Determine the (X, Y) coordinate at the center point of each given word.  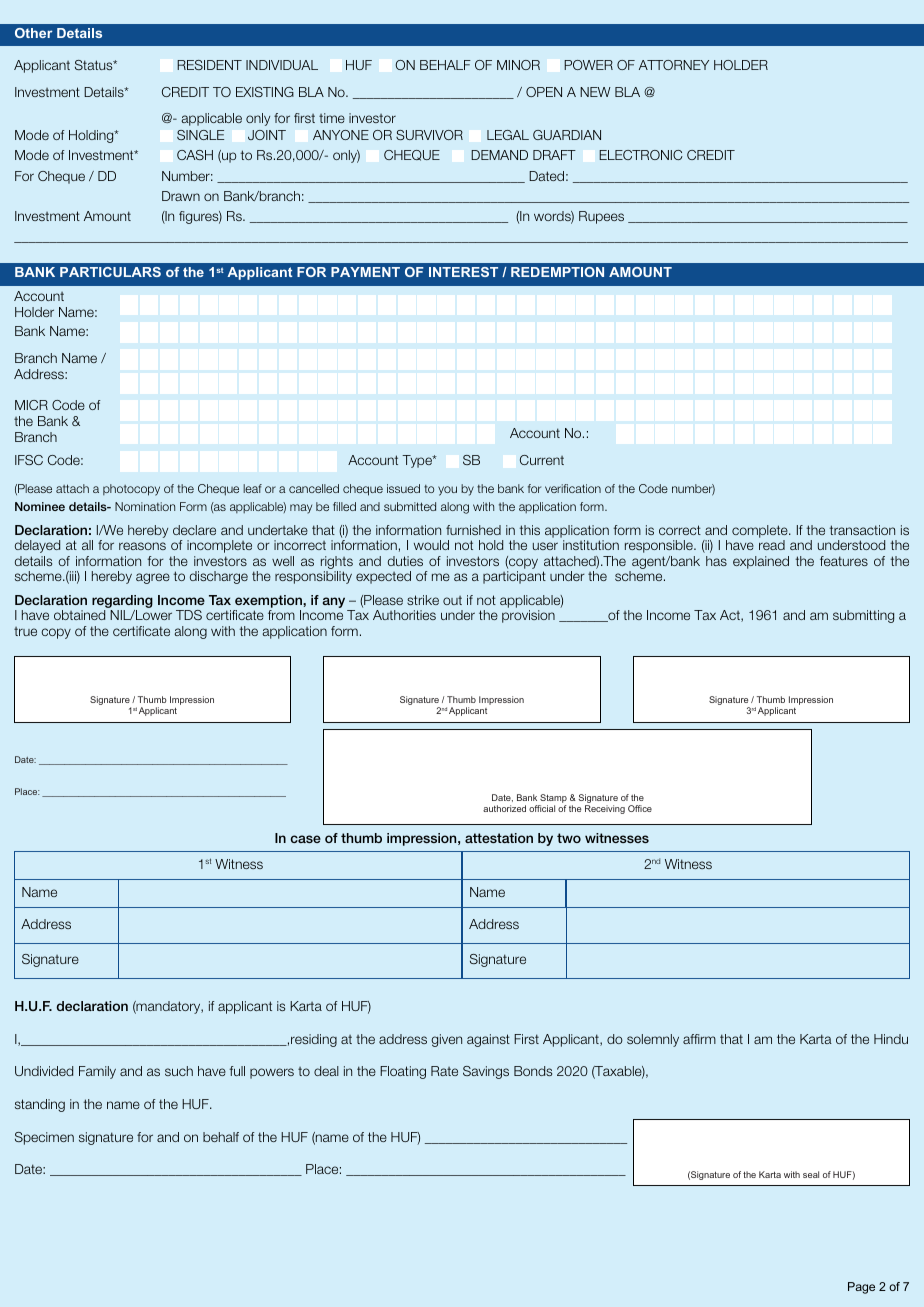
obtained (79, 615)
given (446, 1040)
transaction (862, 530)
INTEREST (463, 272)
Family (97, 1072)
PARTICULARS (110, 272)
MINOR (518, 65)
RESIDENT (209, 65)
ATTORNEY (674, 65)
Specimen (44, 1138)
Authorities (404, 615)
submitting (863, 616)
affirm (699, 1039)
